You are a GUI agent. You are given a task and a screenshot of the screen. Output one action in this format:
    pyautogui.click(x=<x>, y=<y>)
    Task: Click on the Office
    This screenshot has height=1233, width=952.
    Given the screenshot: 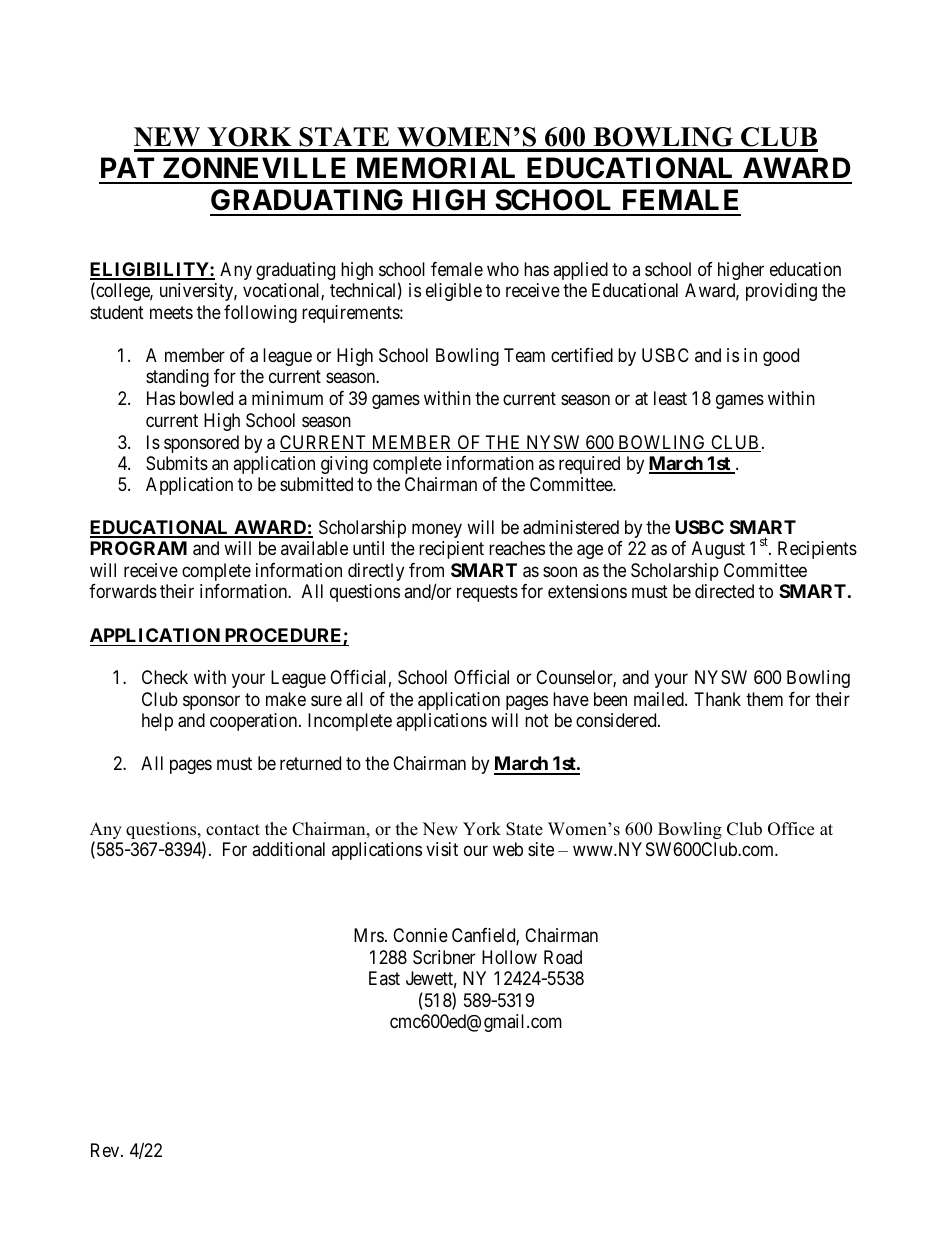 What is the action you would take?
    pyautogui.click(x=791, y=829)
